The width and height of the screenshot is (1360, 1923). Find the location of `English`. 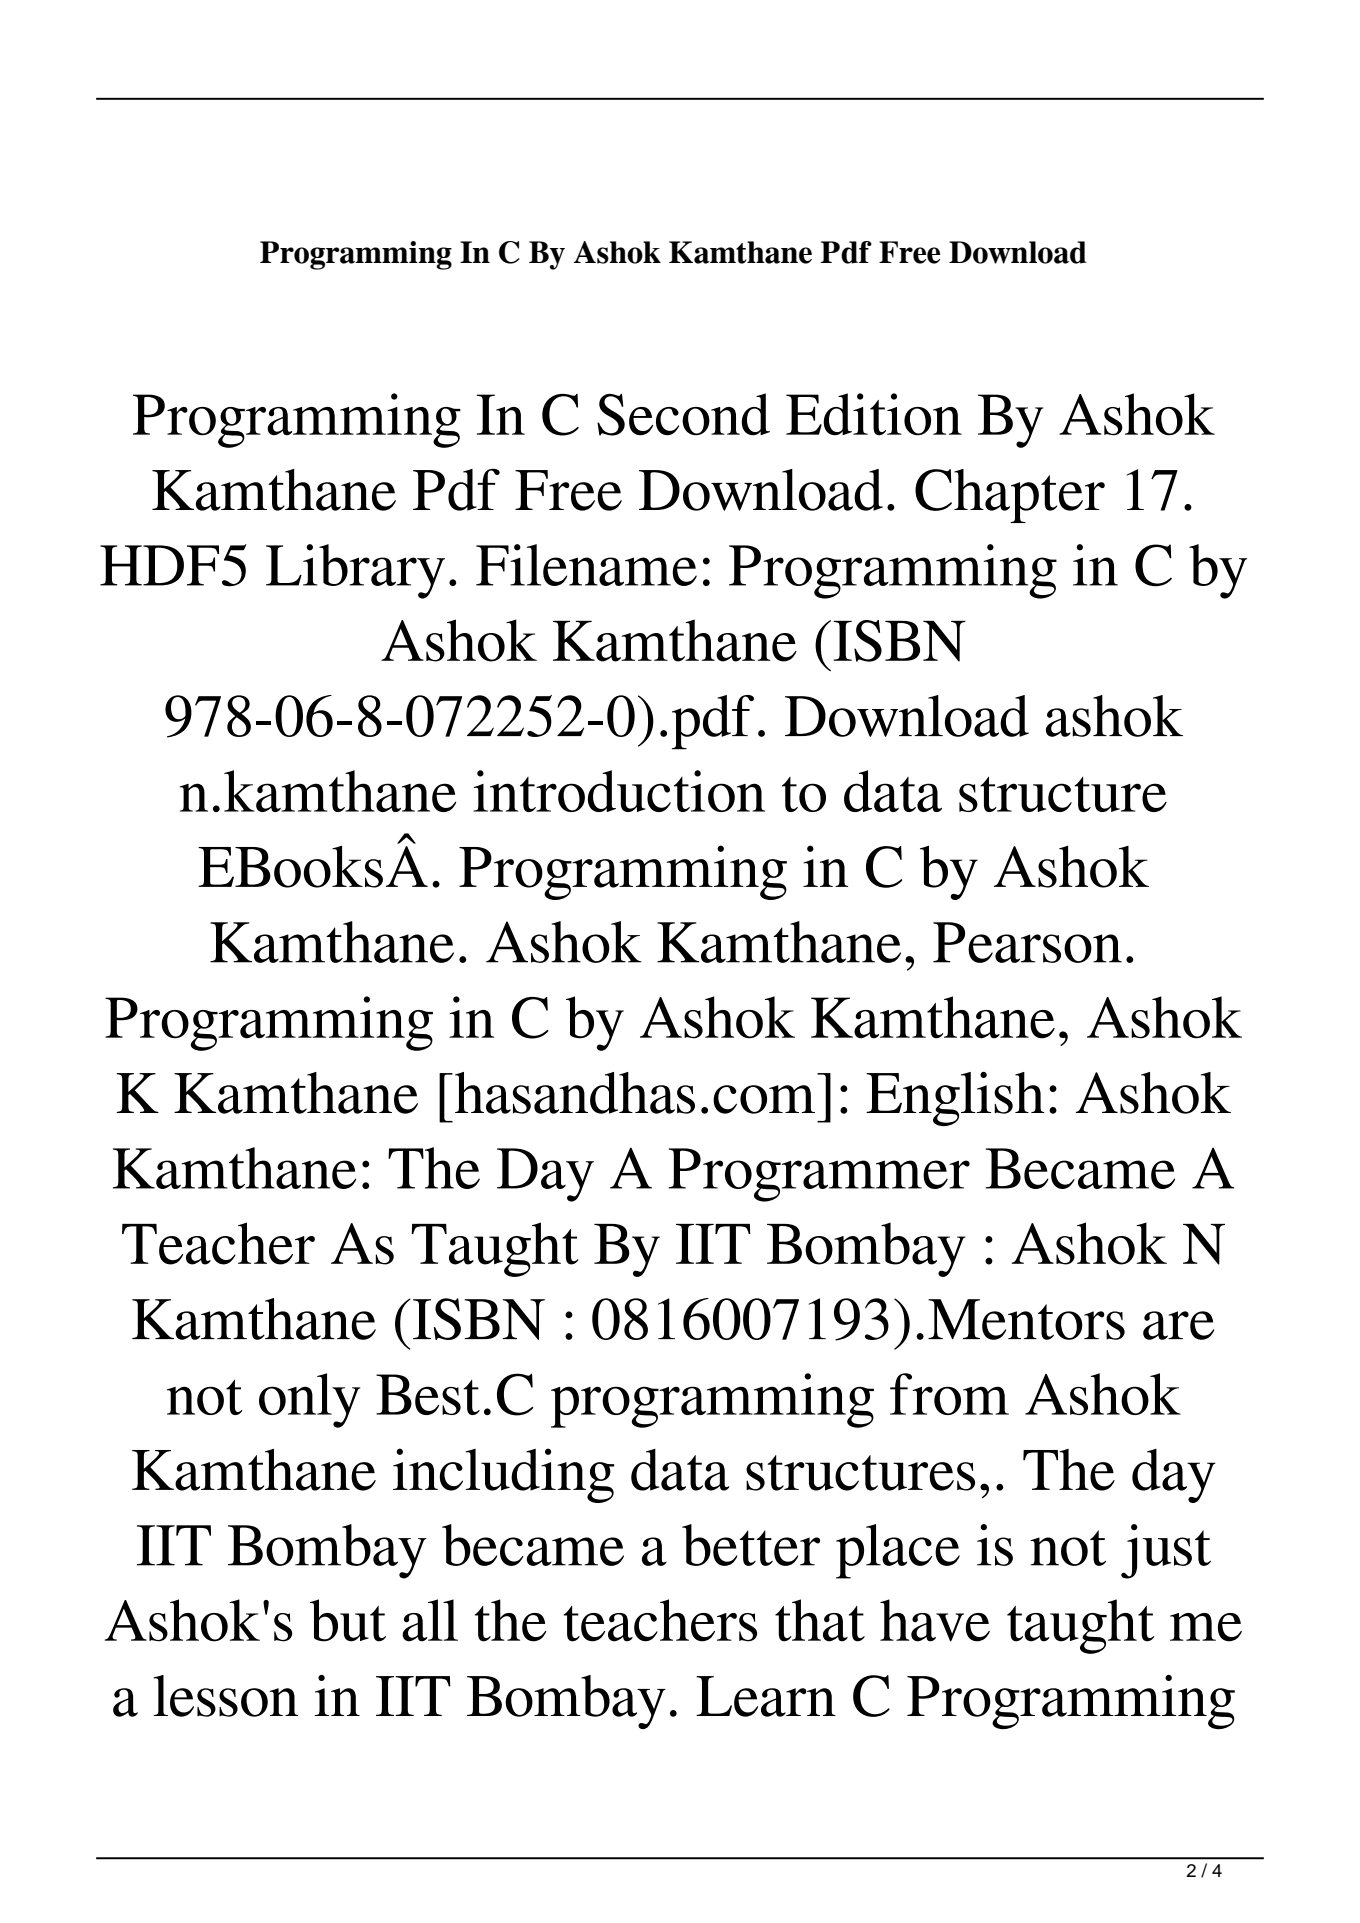

English is located at coordinates (955, 1099).
